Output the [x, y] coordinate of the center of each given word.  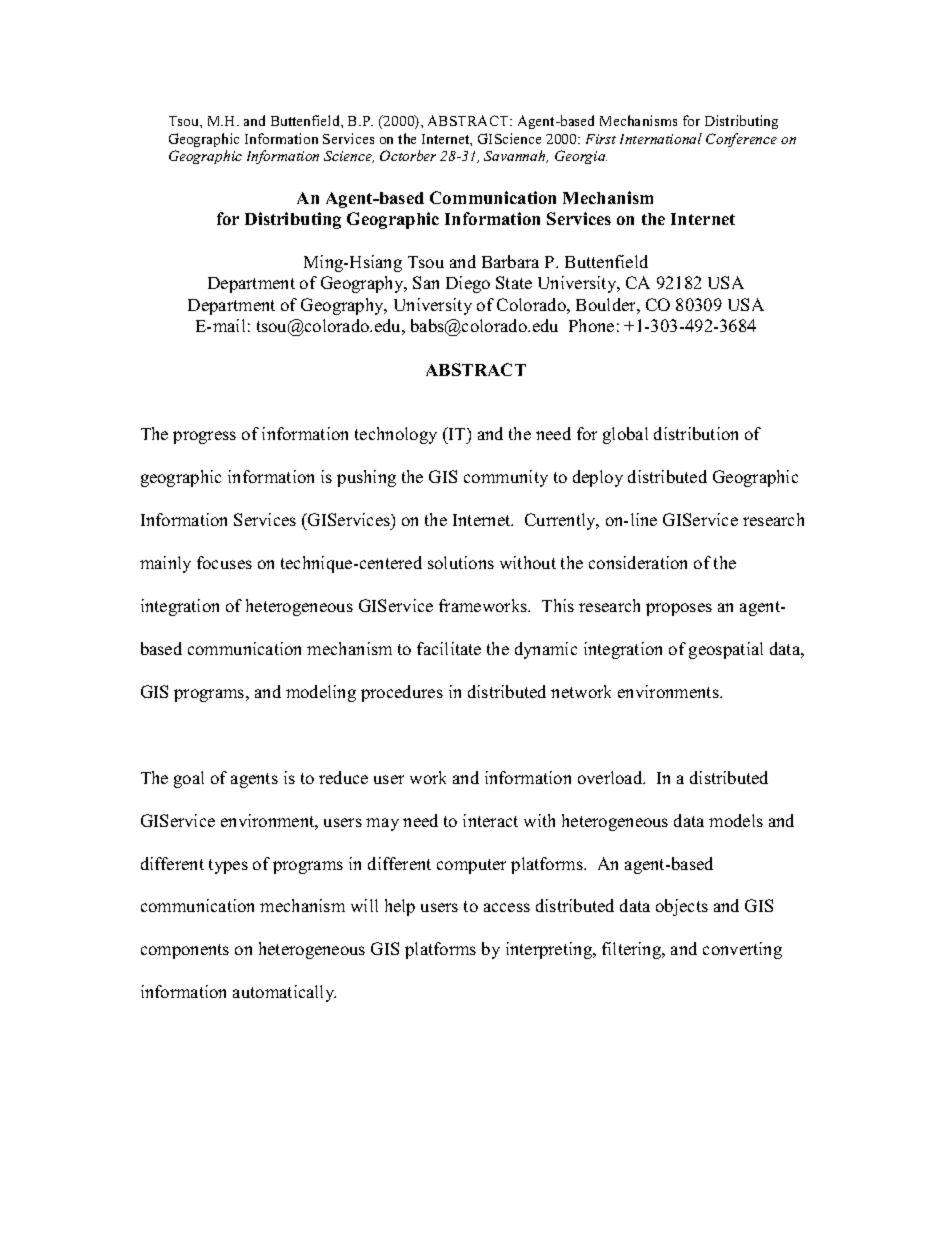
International [661, 138]
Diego [468, 284]
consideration [638, 562]
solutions [461, 562]
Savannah [516, 156]
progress [204, 437]
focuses [224, 562]
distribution [696, 433]
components [185, 951]
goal [189, 779]
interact [490, 820]
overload [611, 777]
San [426, 282]
